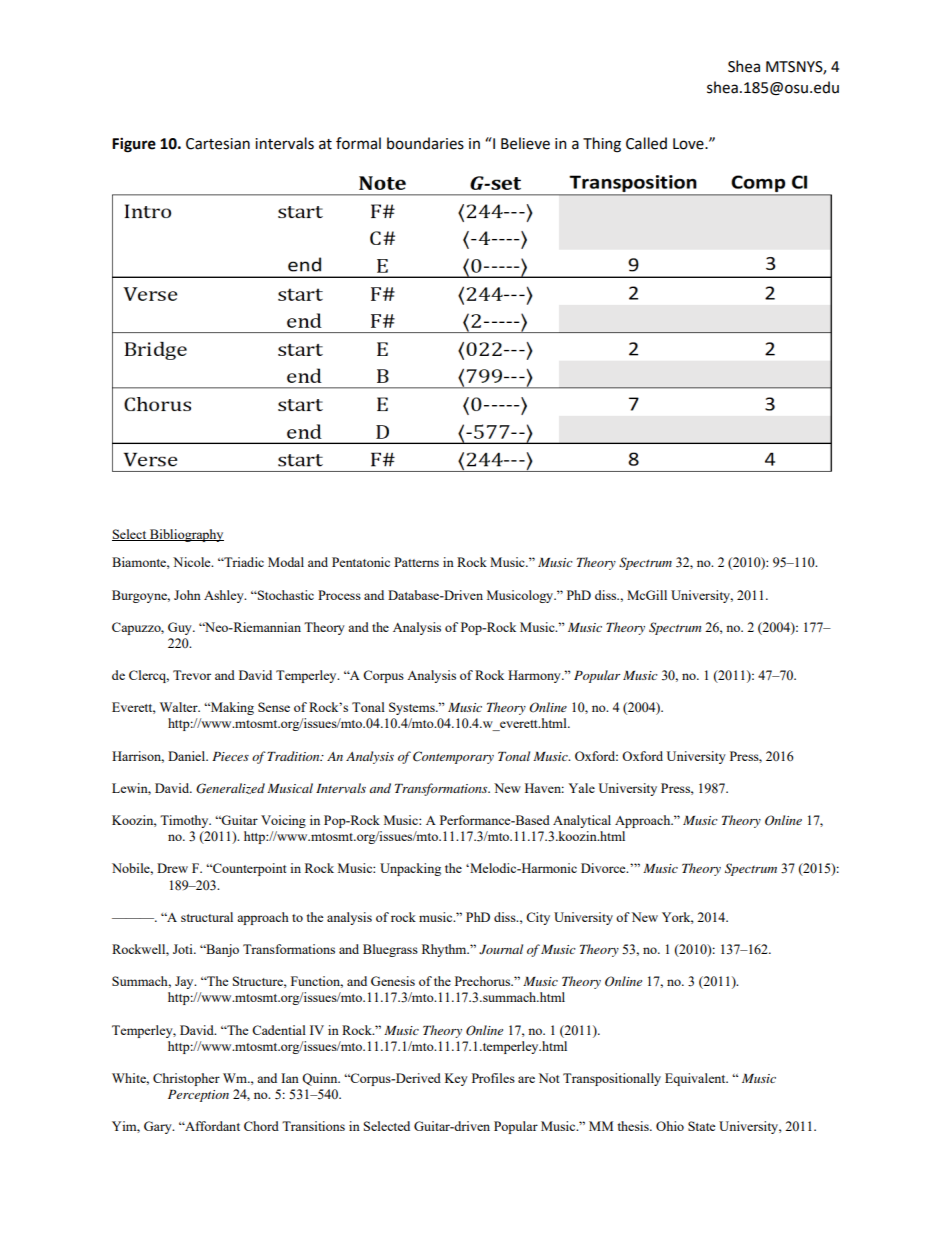  What do you see at coordinates (646, 143) in the screenshot?
I see `Called` at bounding box center [646, 143].
